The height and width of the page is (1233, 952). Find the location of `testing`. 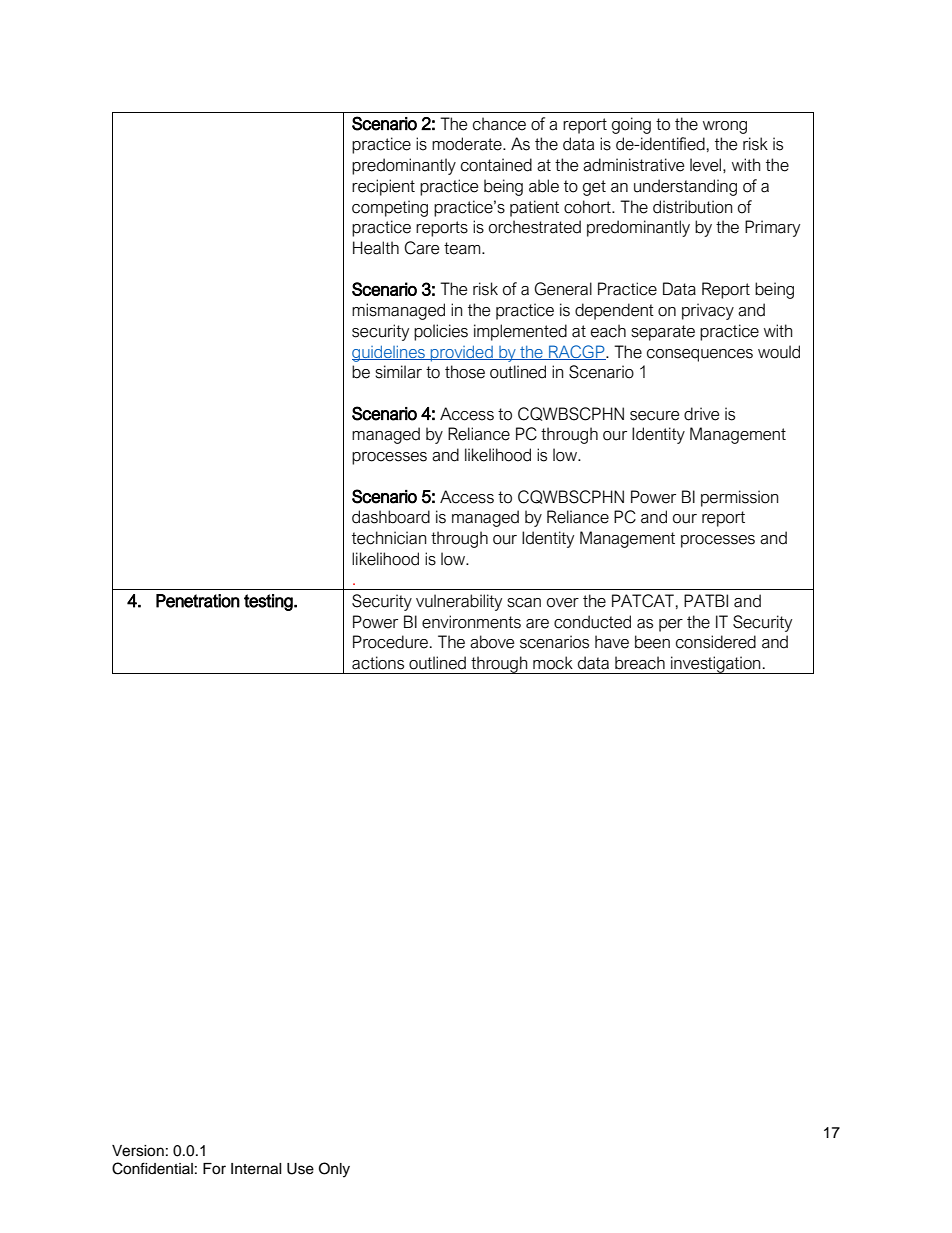

testing is located at coordinates (269, 602).
